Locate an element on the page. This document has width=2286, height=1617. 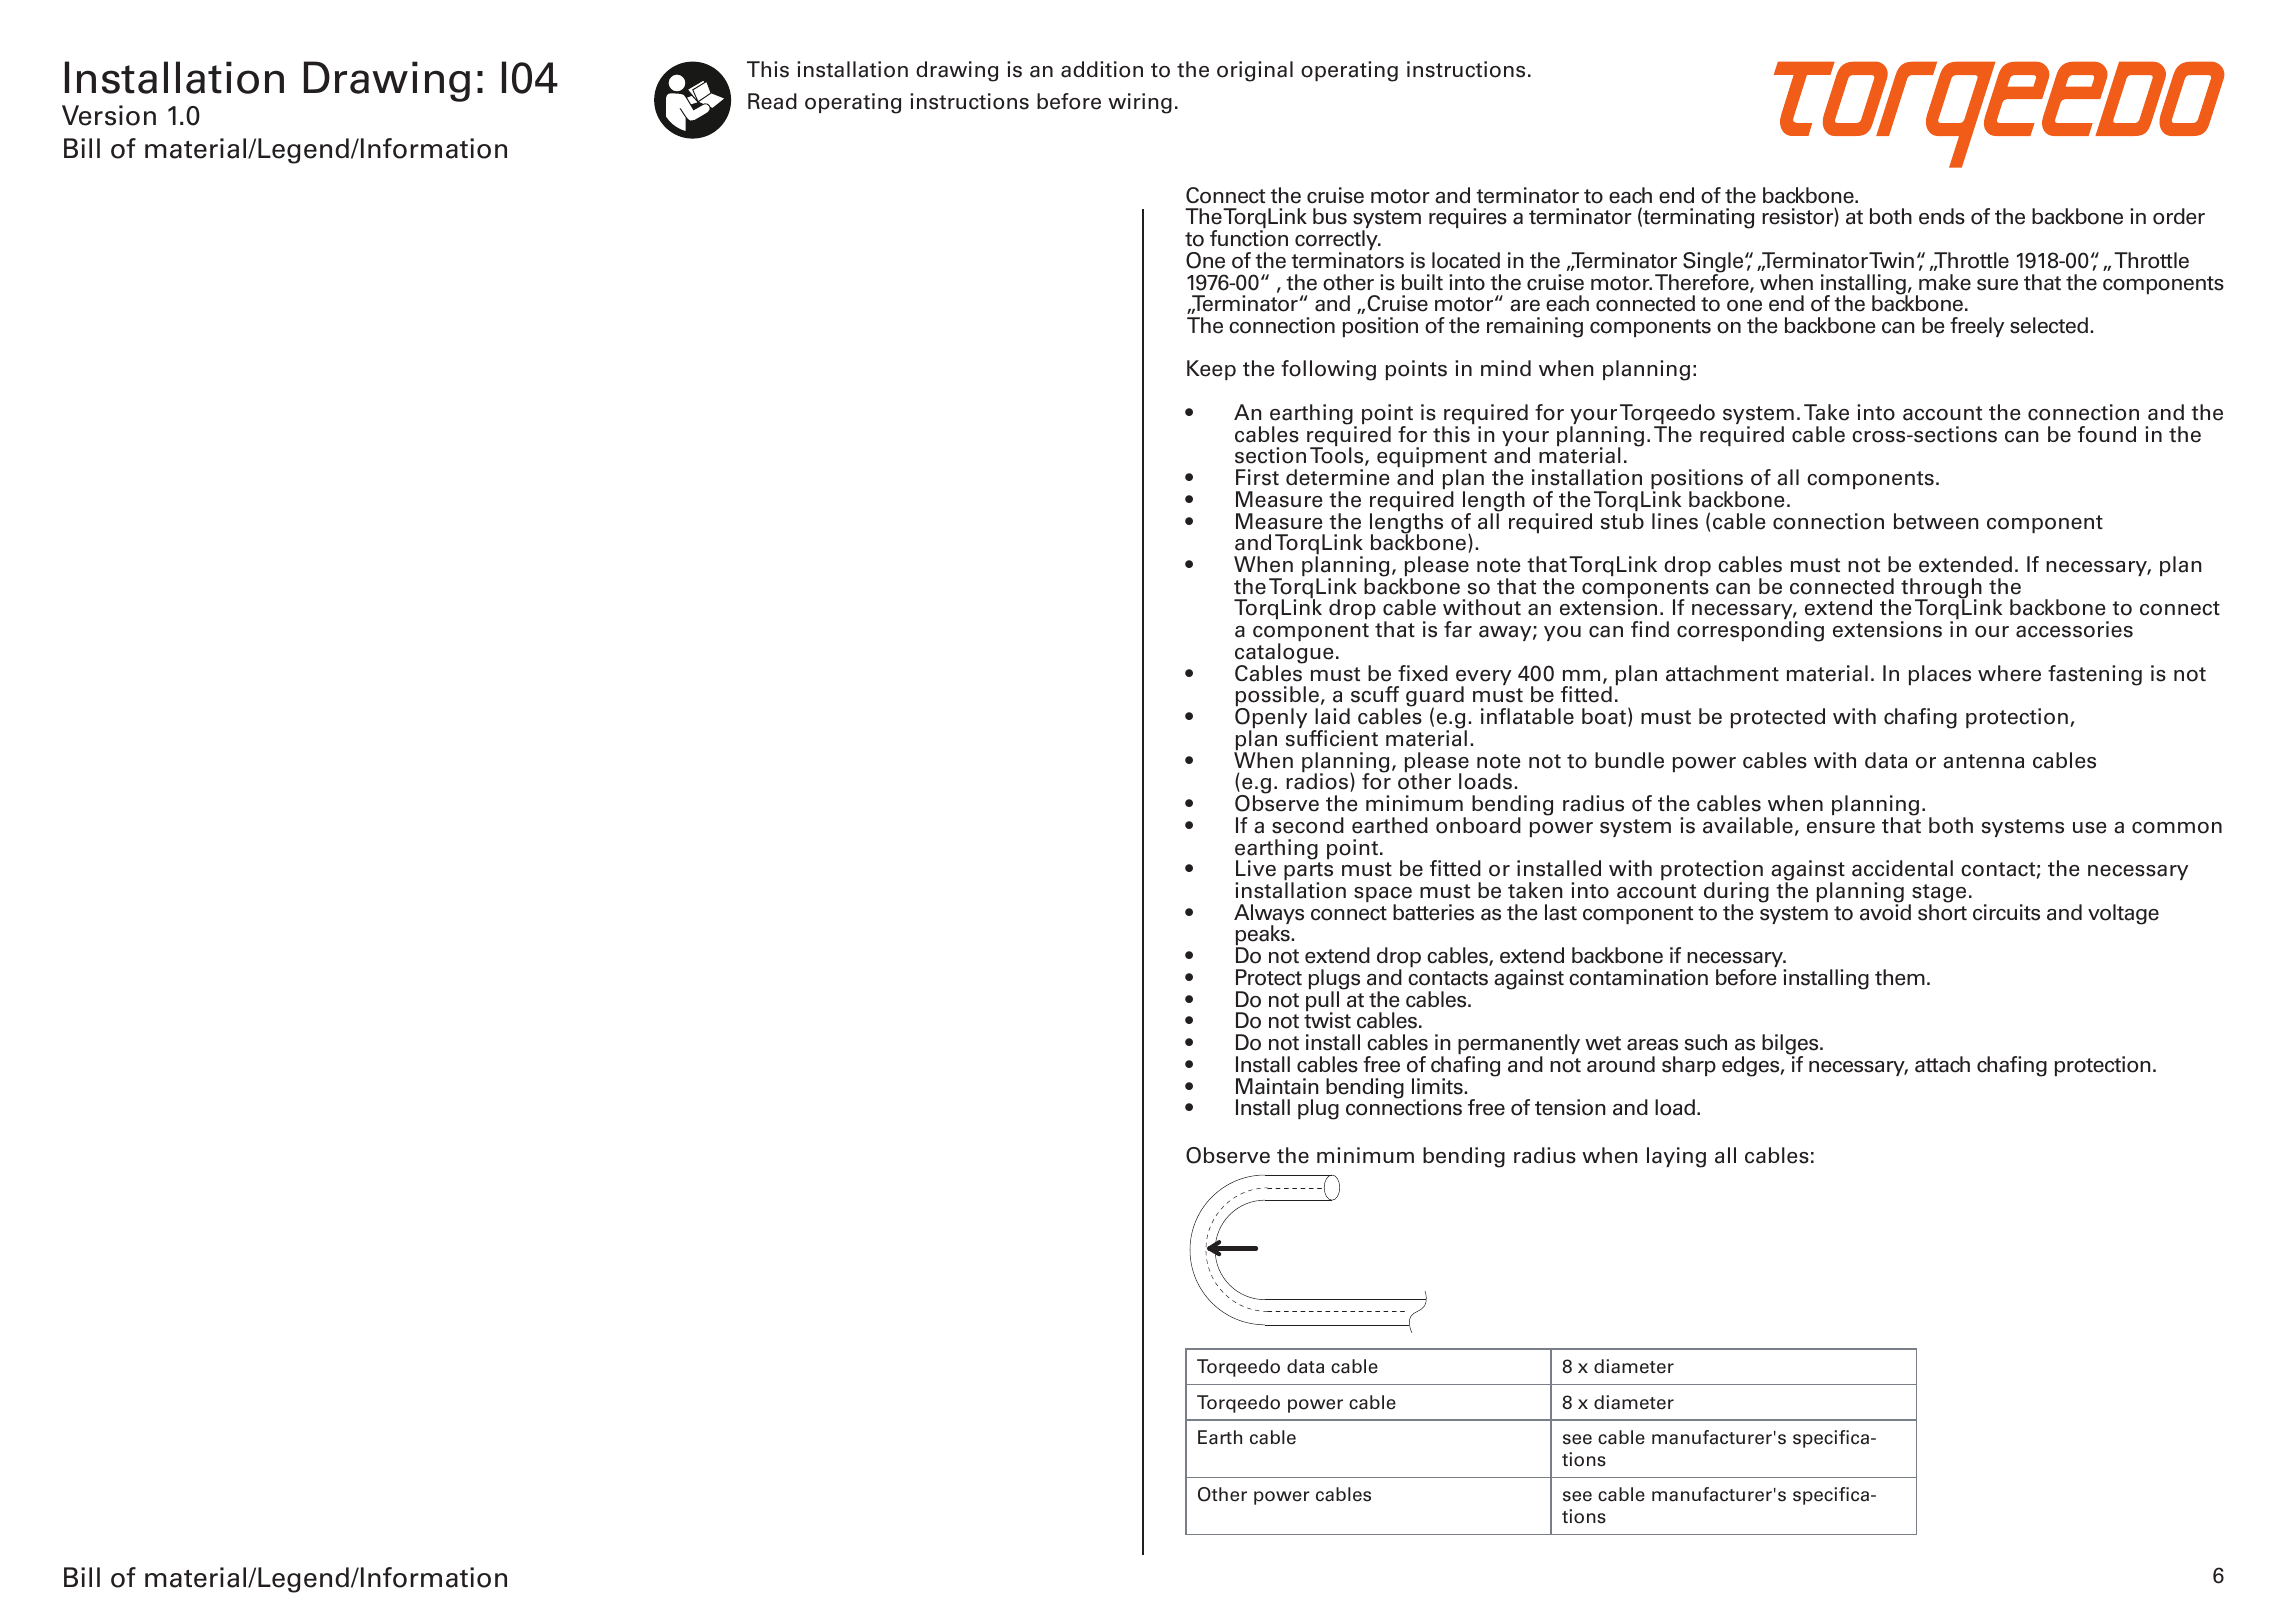
catalogue is located at coordinates (1284, 654).
